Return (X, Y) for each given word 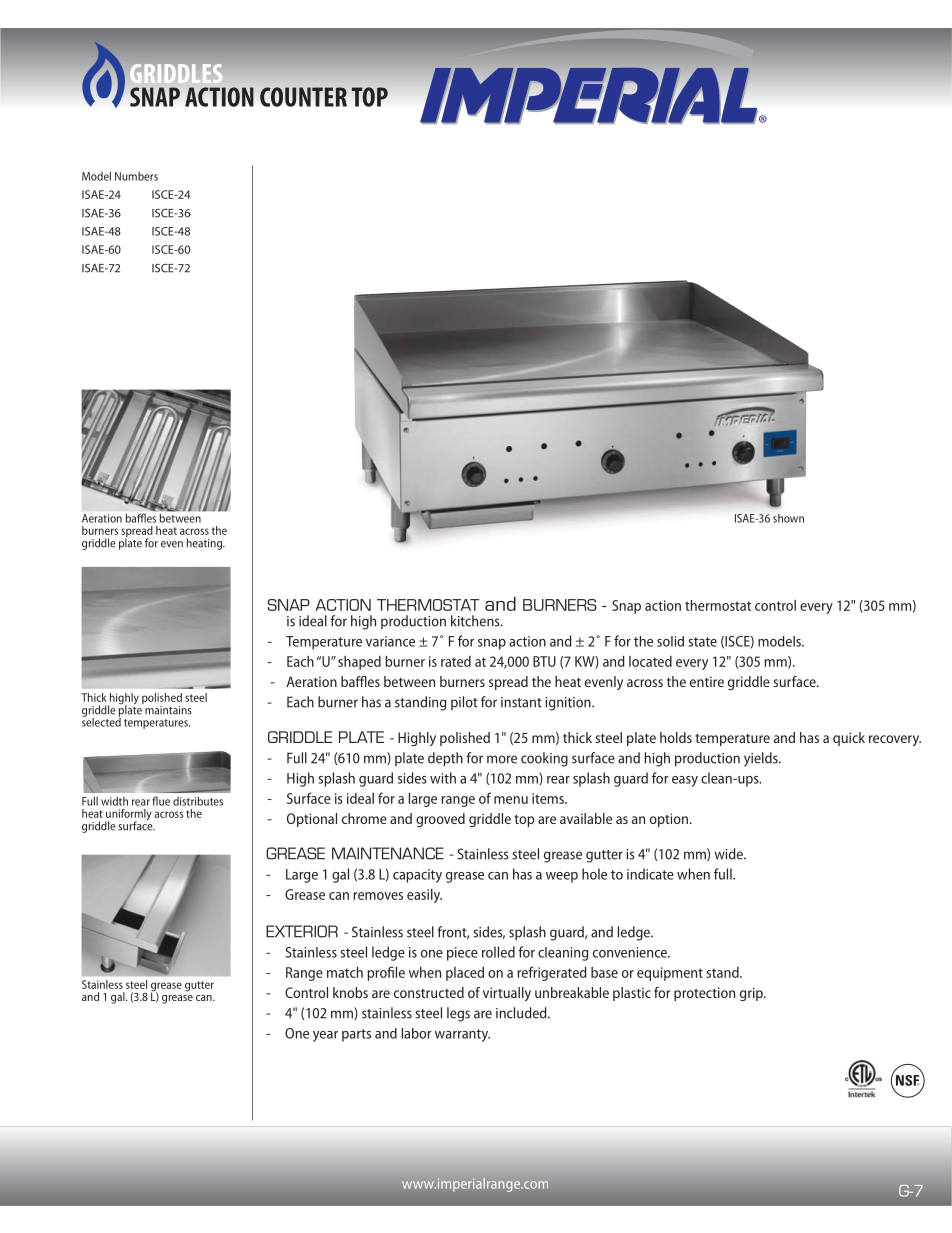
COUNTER (303, 97)
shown (788, 518)
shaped (359, 663)
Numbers (136, 176)
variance (390, 641)
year (325, 1036)
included (522, 1013)
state (702, 642)
